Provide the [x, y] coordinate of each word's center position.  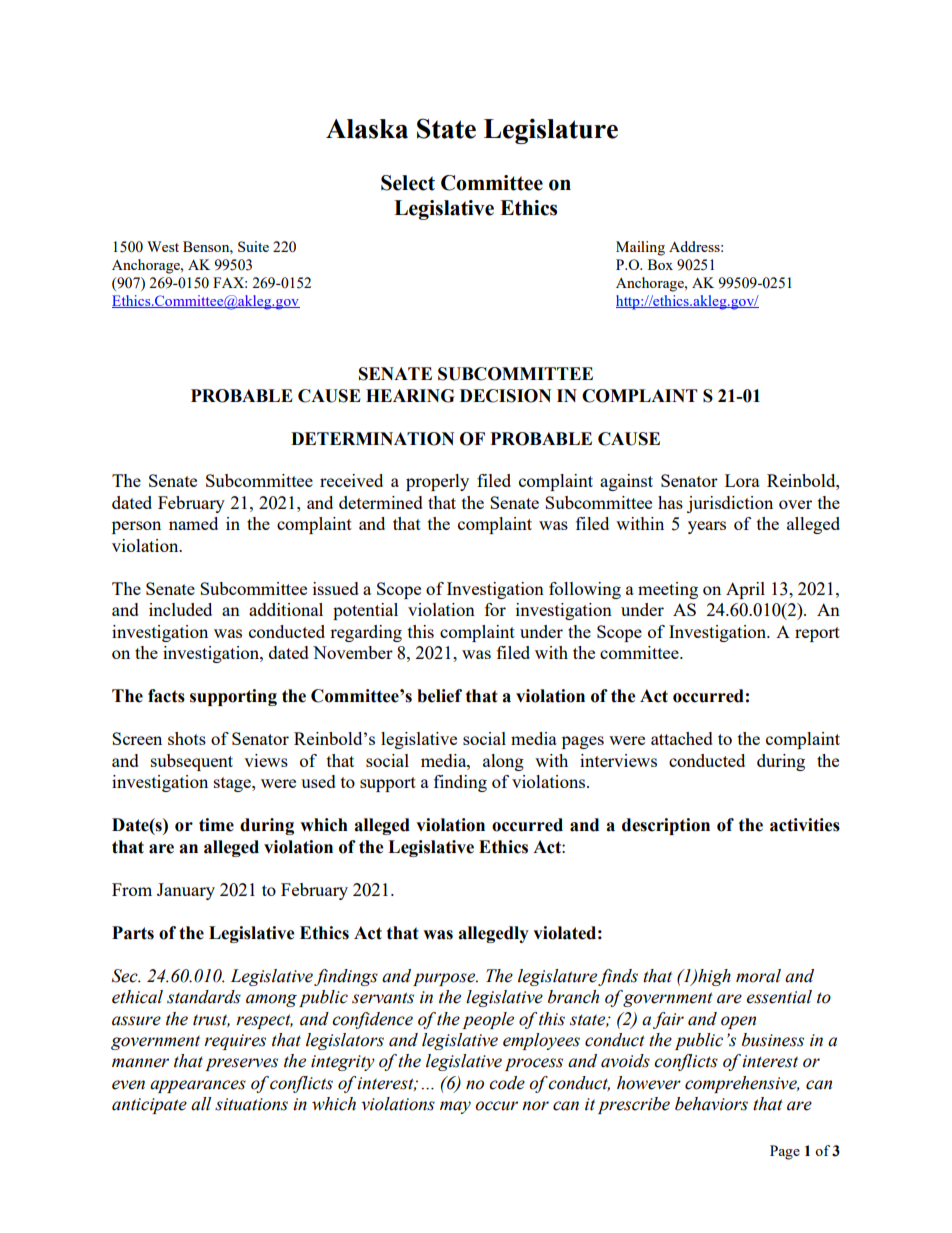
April [745, 590]
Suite [253, 246]
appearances [198, 1086]
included [180, 609]
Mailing [640, 248]
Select [408, 183]
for [495, 609]
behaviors [711, 1104]
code [507, 1083]
